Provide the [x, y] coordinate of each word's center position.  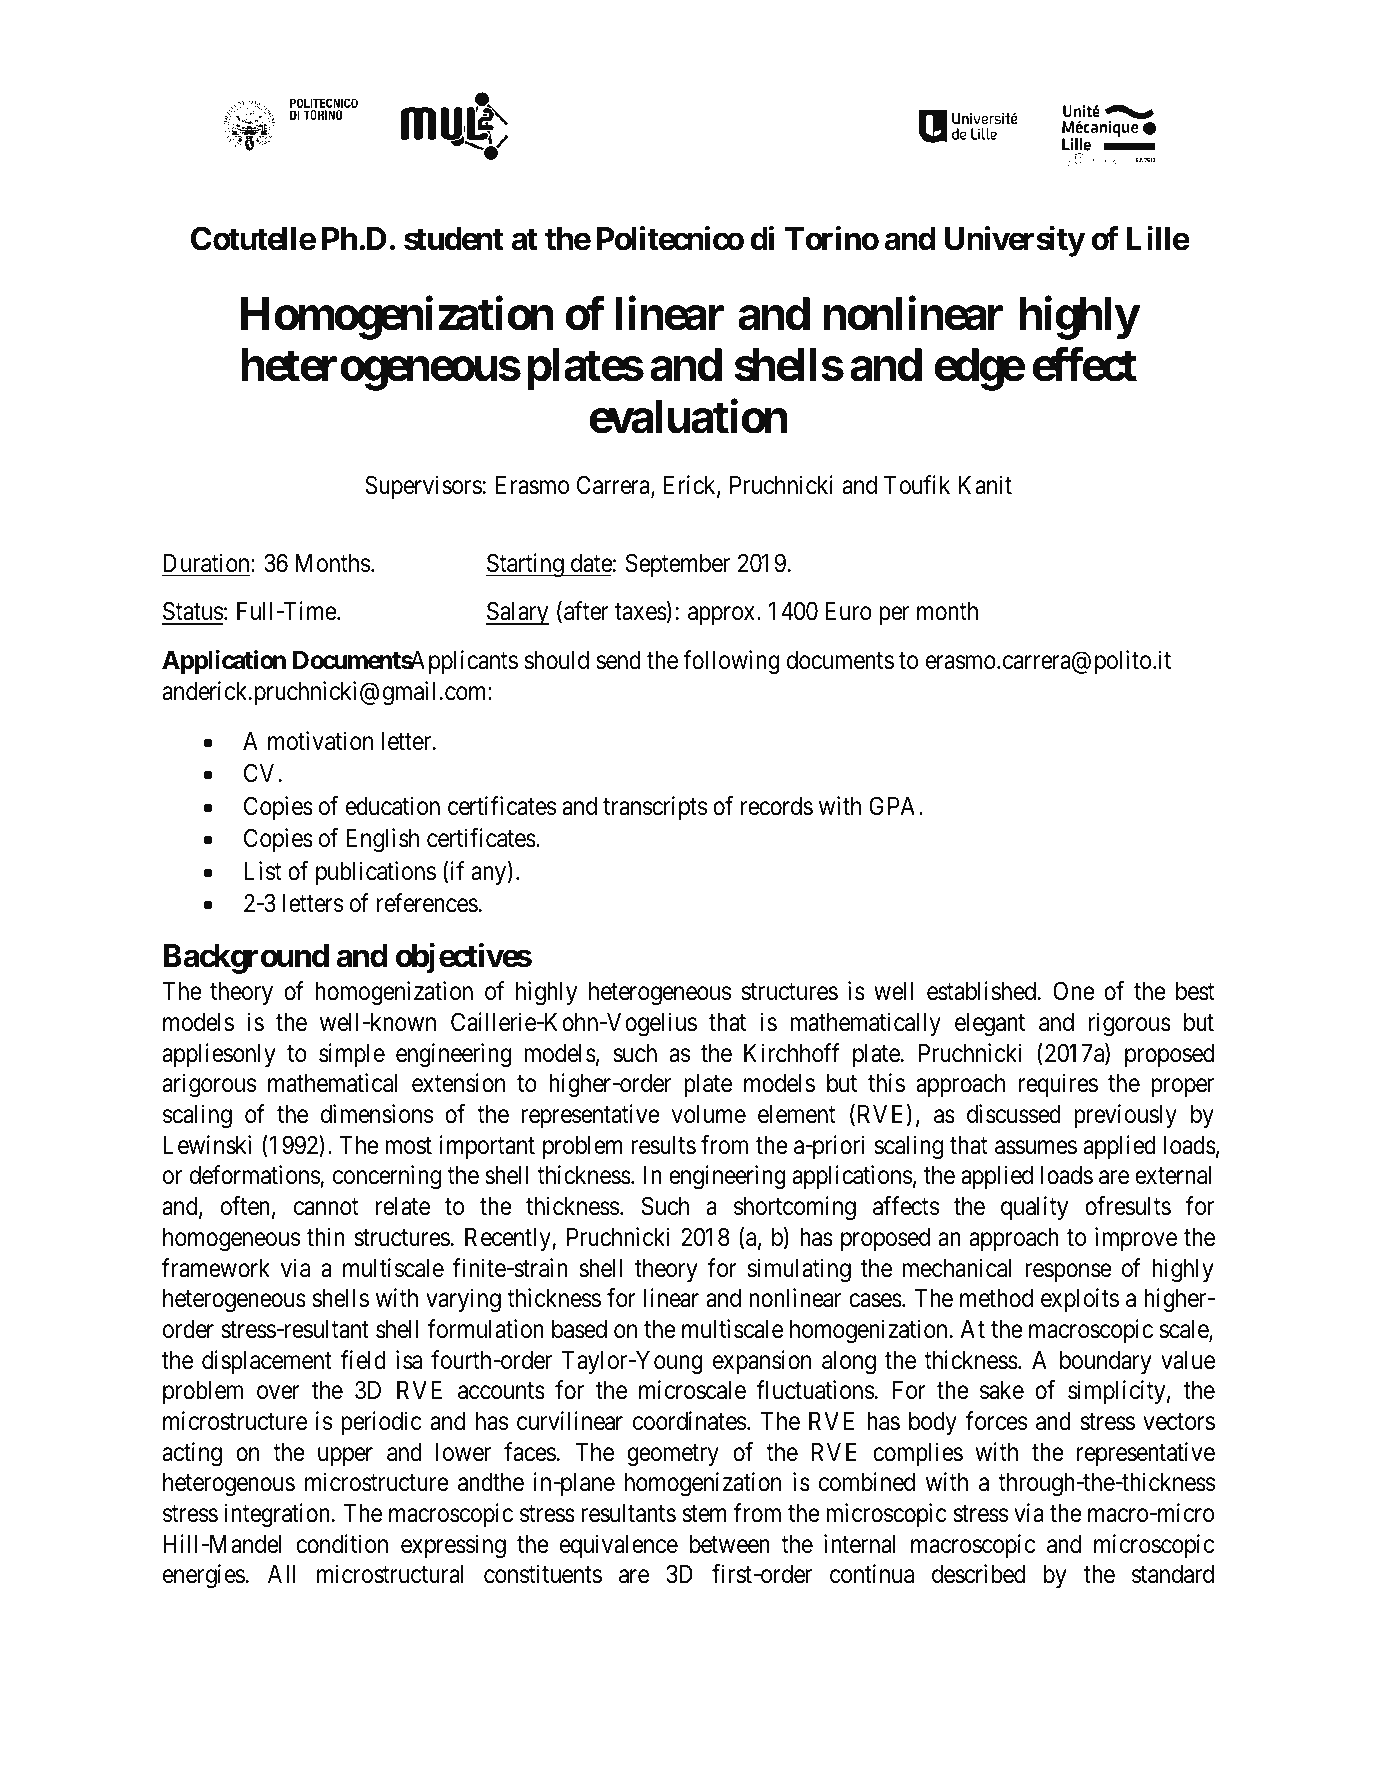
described [978, 1574]
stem [704, 1514]
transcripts [655, 808]
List [262, 871]
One [1074, 991]
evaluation [688, 417]
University [1015, 241]
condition [342, 1544]
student [453, 239]
